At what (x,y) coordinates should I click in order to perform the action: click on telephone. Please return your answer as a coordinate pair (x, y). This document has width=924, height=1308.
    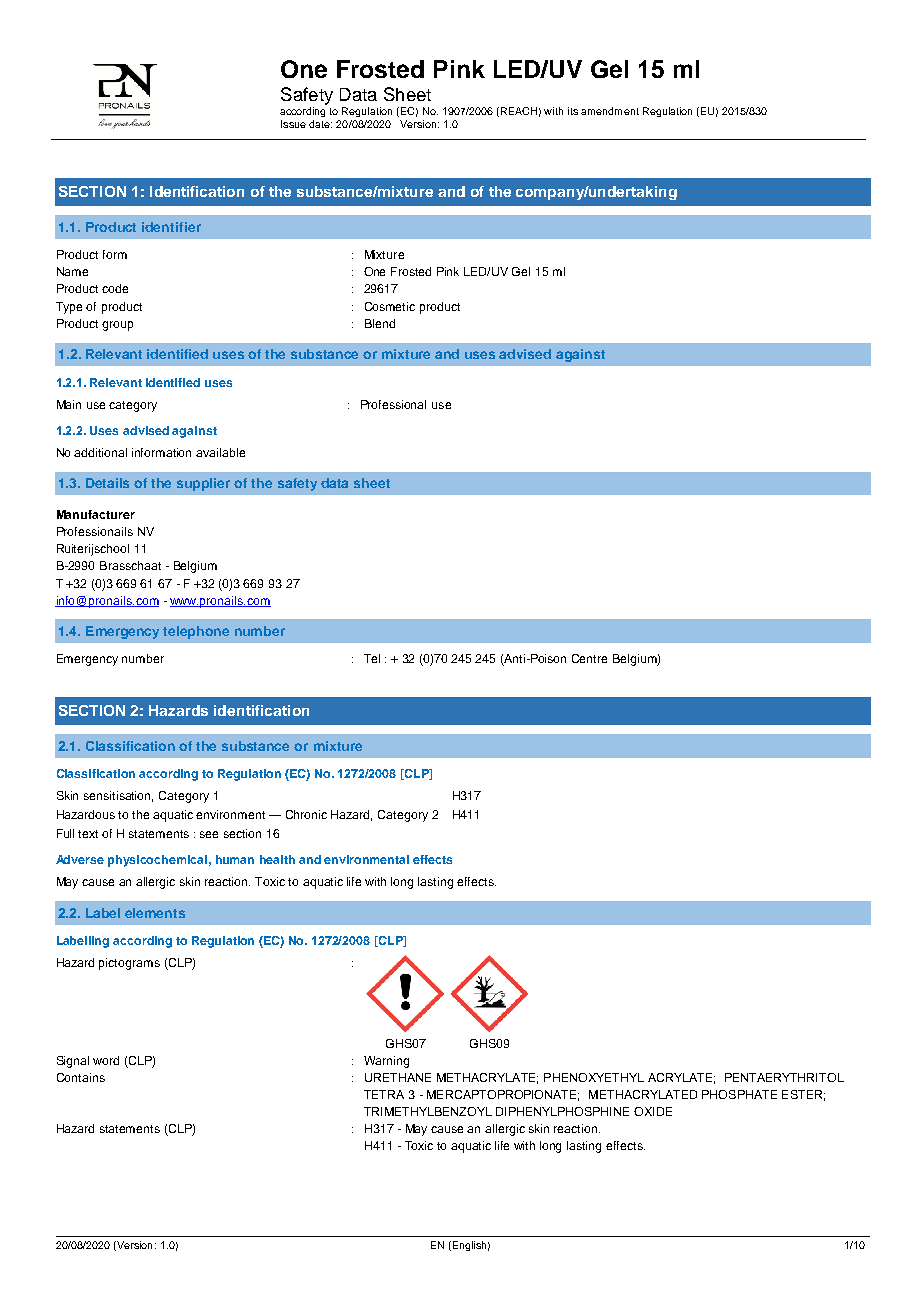
    Looking at the image, I should click on (196, 632).
